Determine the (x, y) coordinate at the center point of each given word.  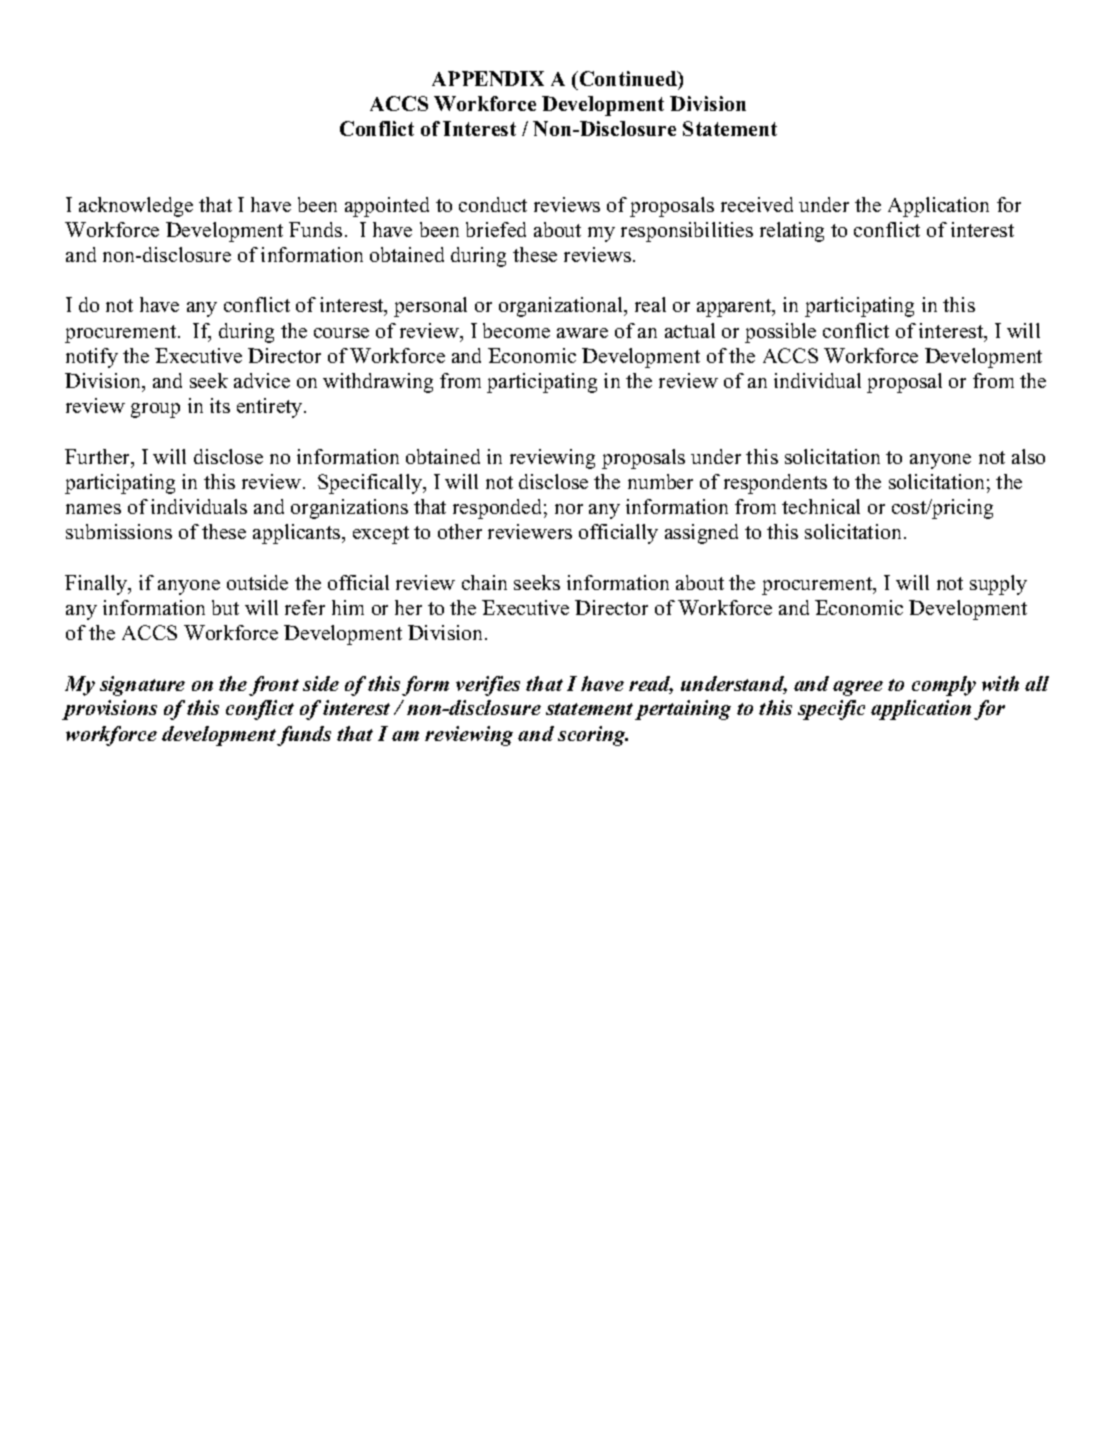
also (1028, 456)
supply (998, 585)
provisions (109, 710)
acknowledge (136, 207)
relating (792, 232)
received (757, 204)
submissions (119, 531)
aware (582, 333)
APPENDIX (488, 78)
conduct (493, 204)
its (220, 405)
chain (484, 582)
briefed (496, 229)
